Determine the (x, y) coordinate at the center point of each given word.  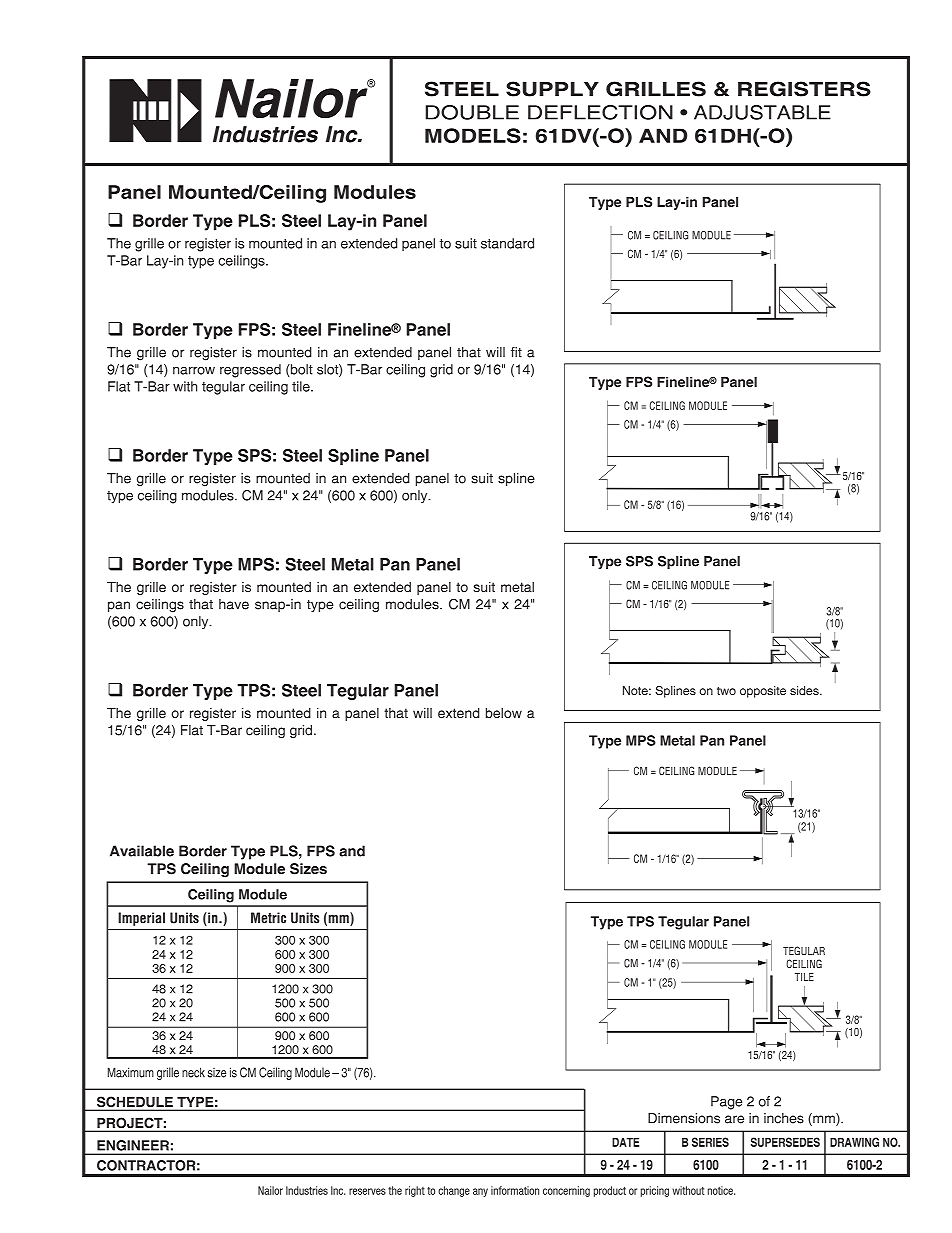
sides (805, 690)
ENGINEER (133, 1145)
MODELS (473, 135)
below (504, 713)
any (480, 1192)
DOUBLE (472, 112)
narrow (194, 370)
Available (142, 851)
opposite (763, 692)
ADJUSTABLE (762, 112)
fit (516, 352)
